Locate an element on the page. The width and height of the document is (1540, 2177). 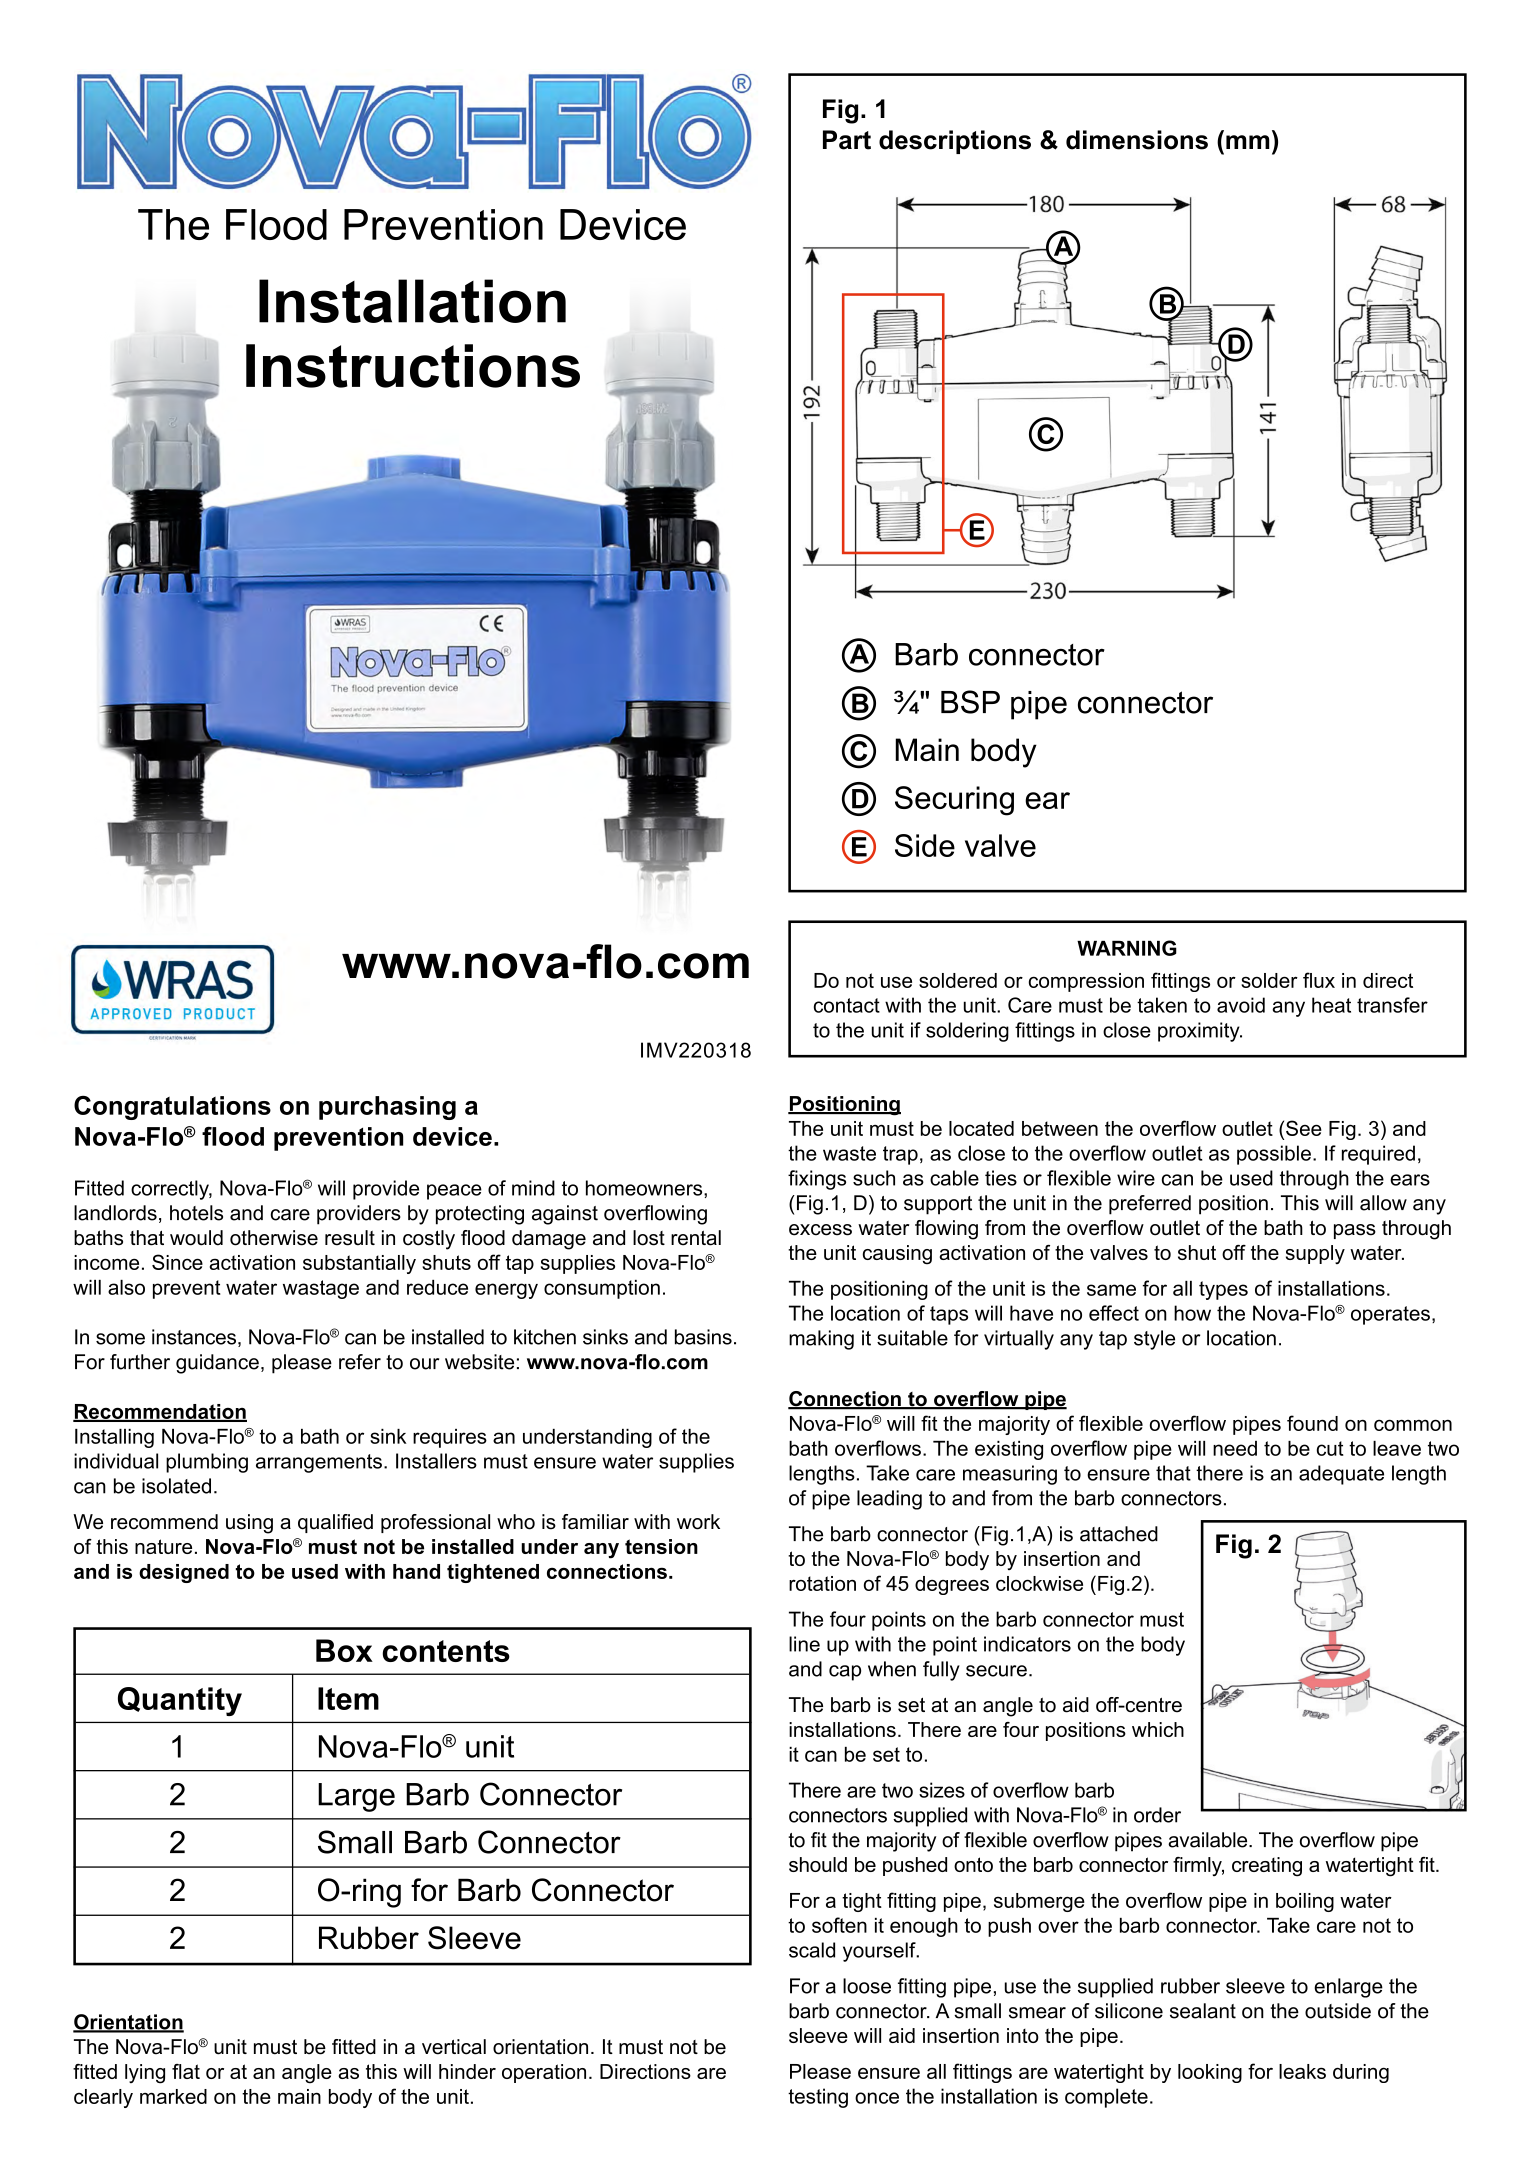
dimensions is located at coordinates (1137, 140).
